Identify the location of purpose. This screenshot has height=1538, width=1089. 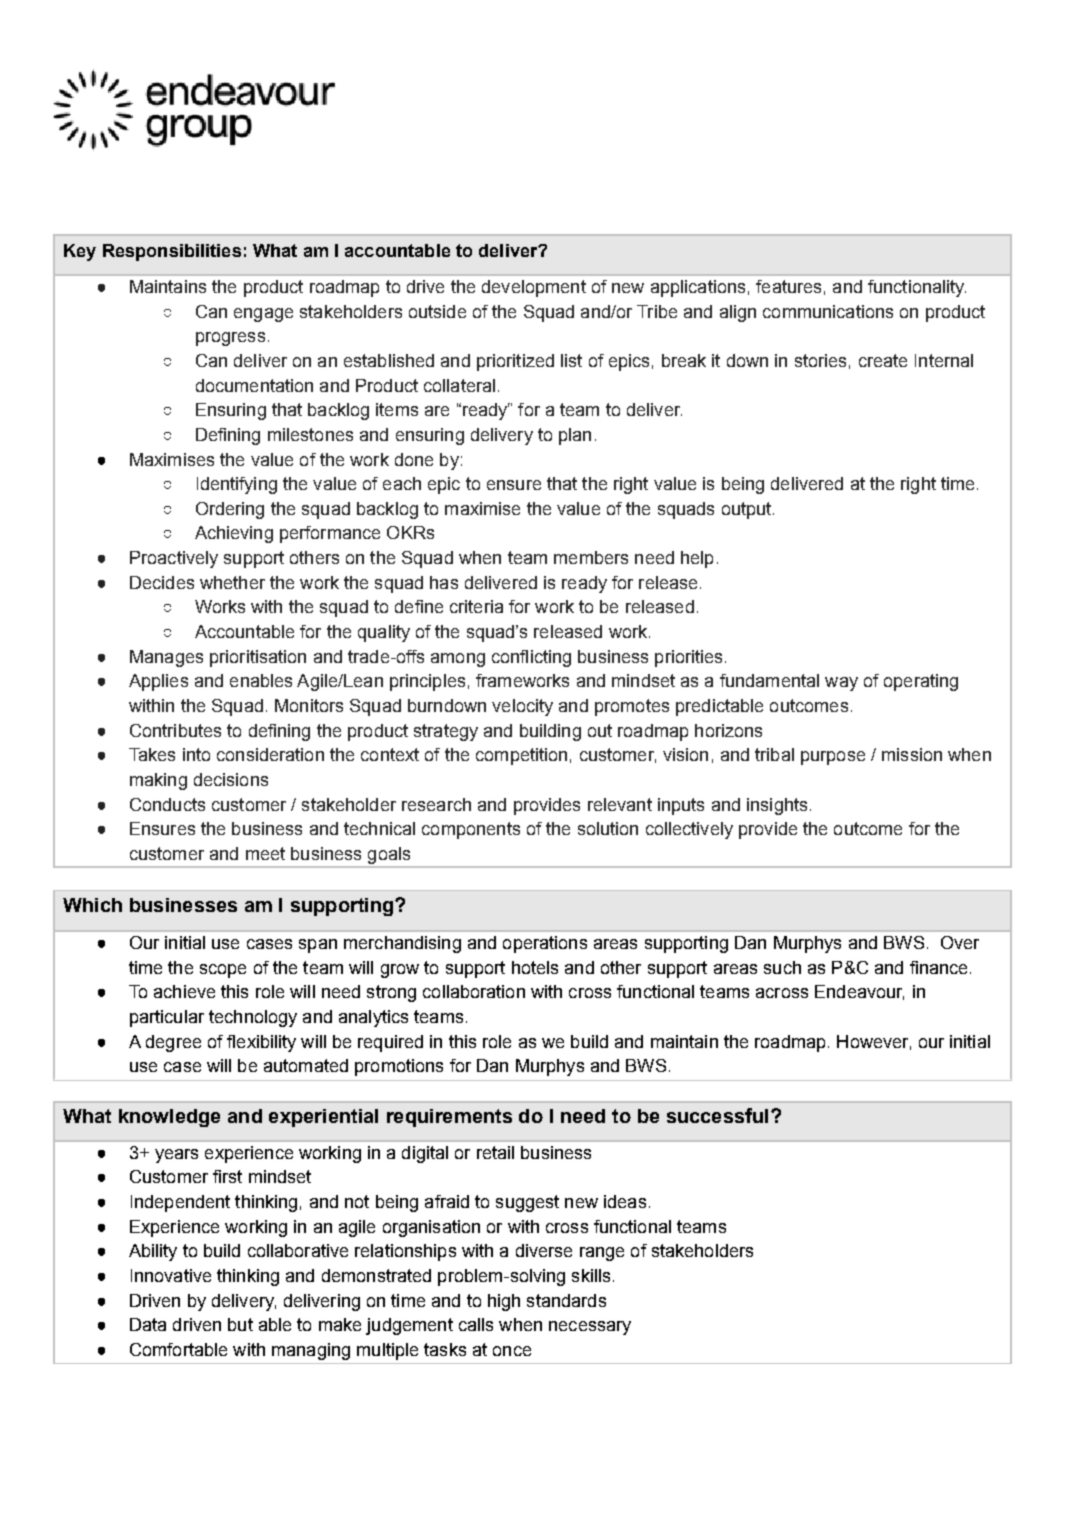
(833, 758).
